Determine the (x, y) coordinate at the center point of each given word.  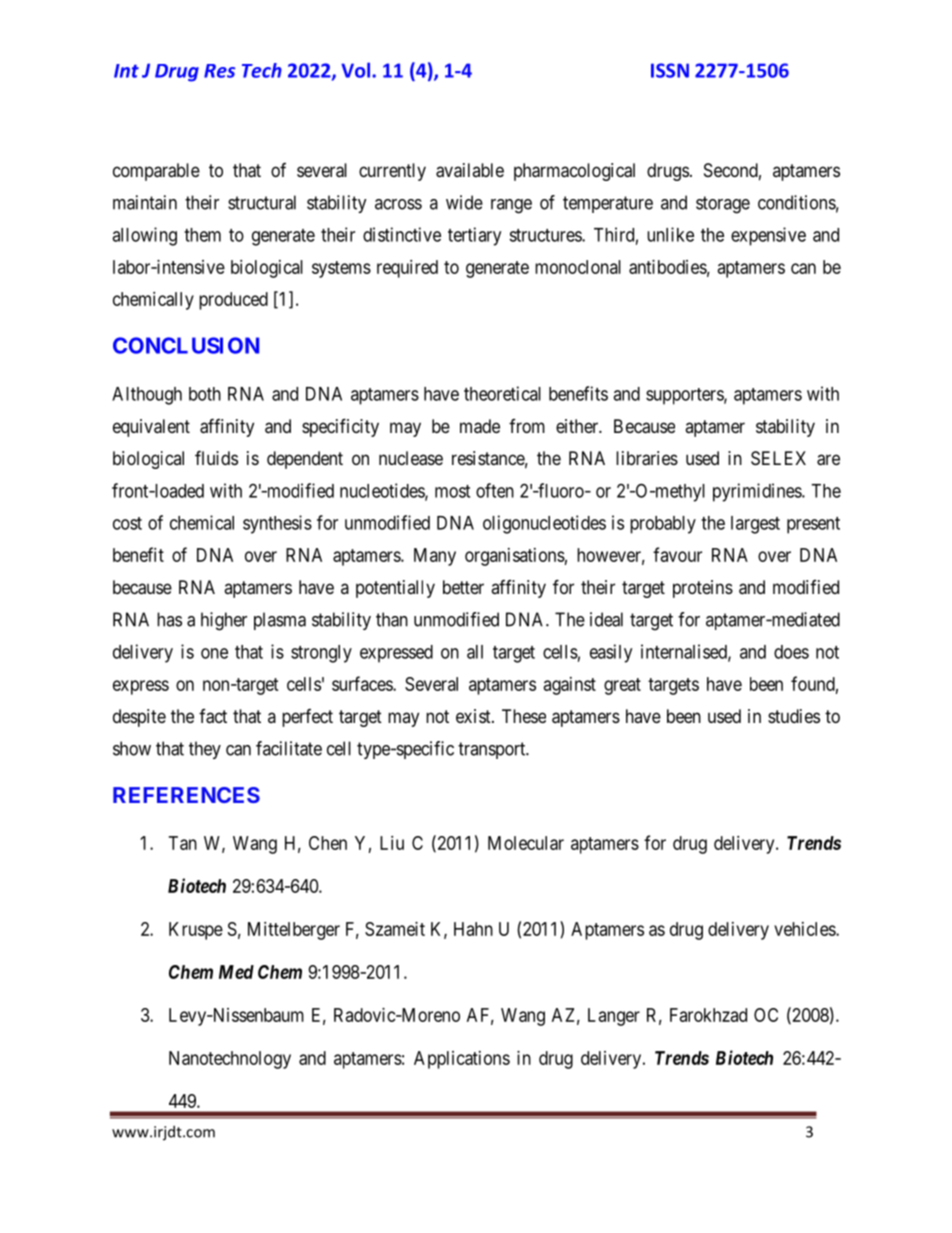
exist (474, 716)
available (470, 170)
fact (213, 716)
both (205, 394)
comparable (156, 172)
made (480, 426)
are (828, 460)
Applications (462, 1060)
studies (794, 716)
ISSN (670, 70)
